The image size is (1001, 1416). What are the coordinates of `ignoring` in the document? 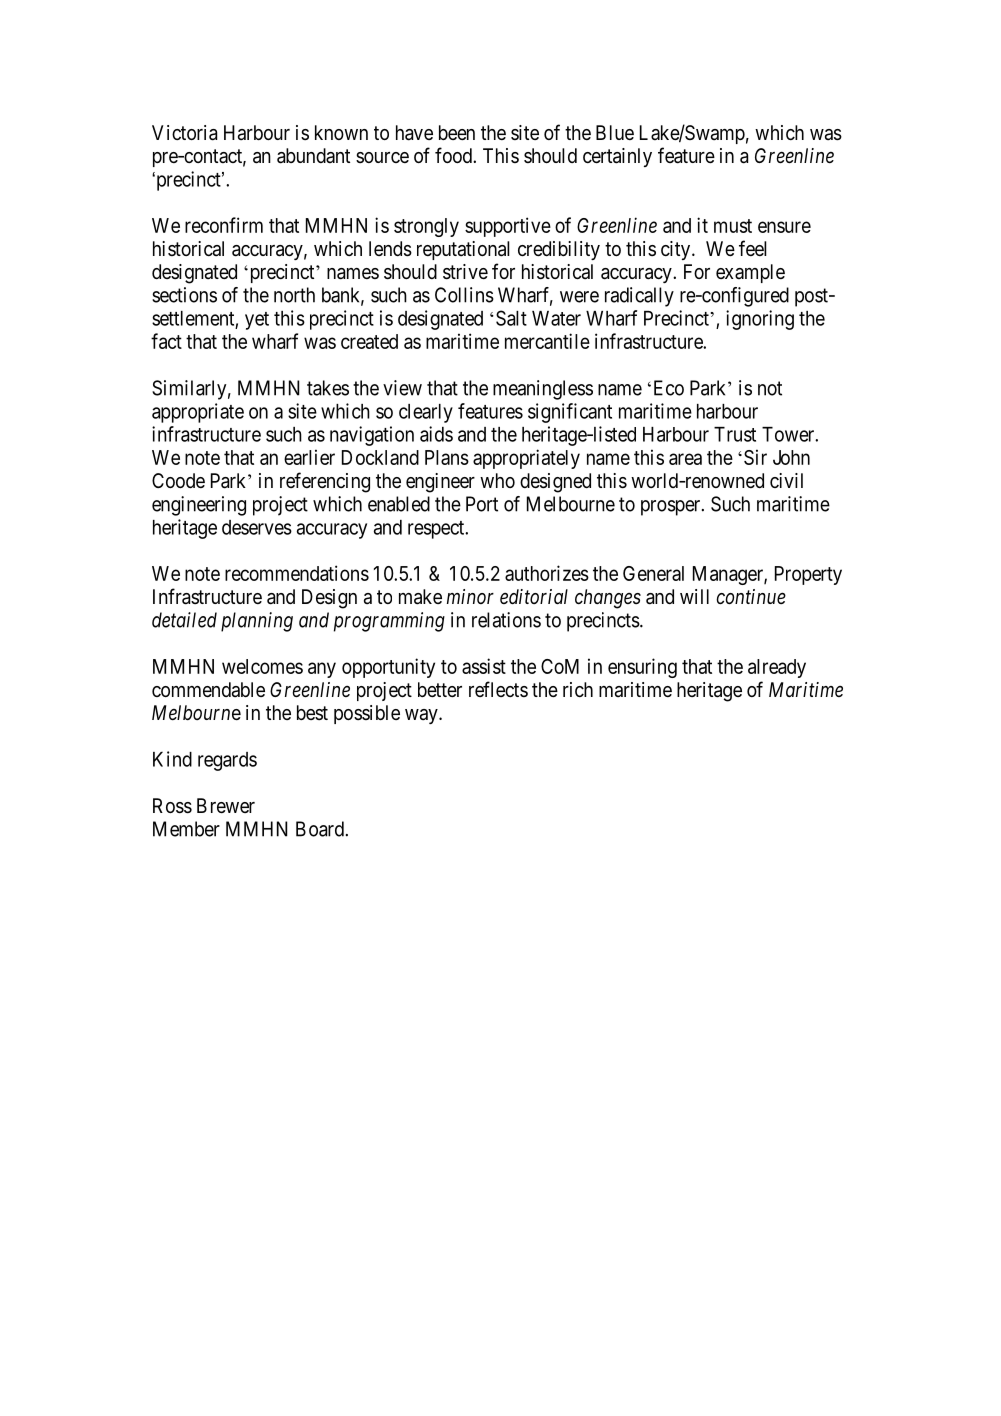 It's located at (760, 320).
